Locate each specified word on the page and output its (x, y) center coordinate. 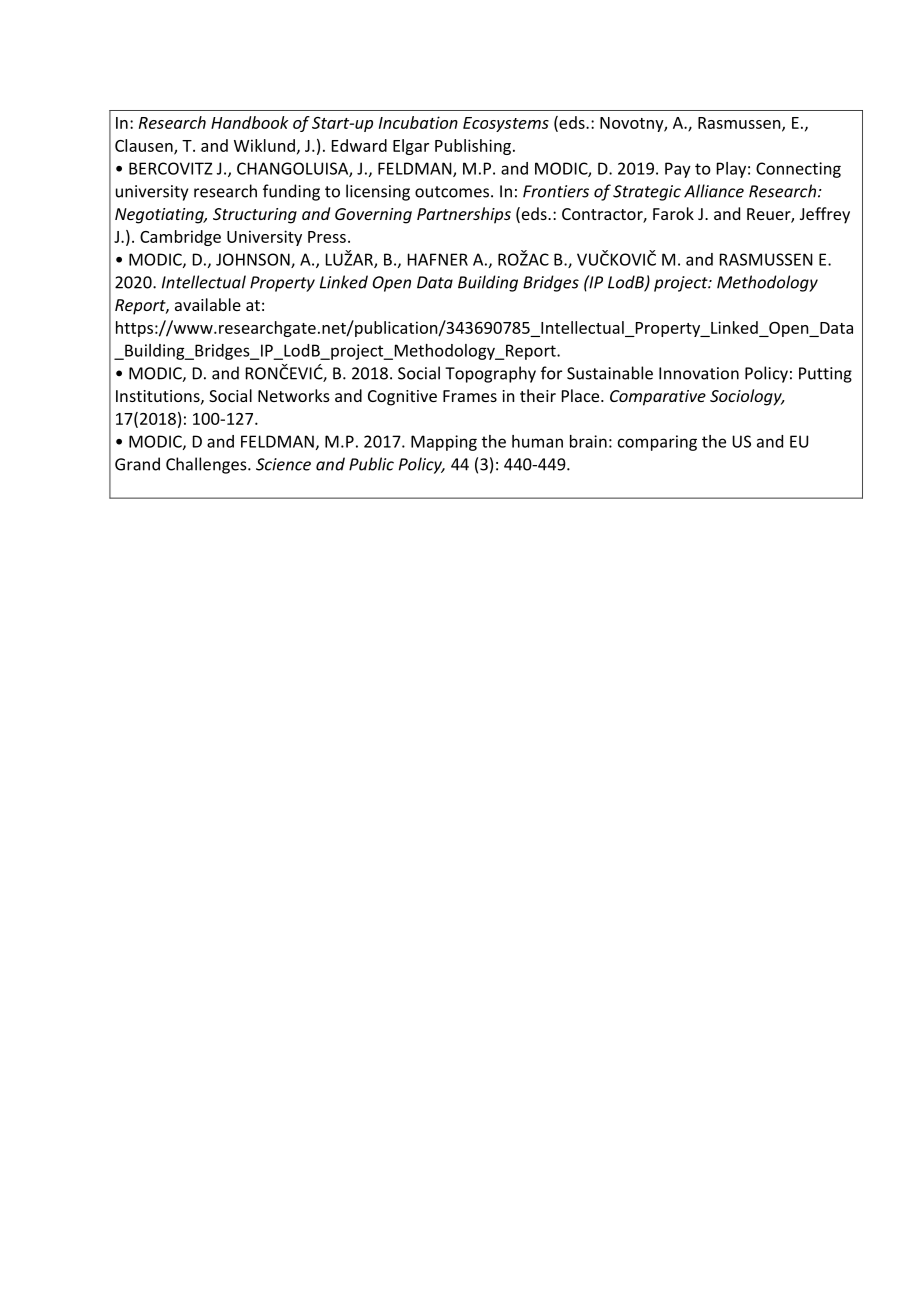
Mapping (444, 443)
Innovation (699, 373)
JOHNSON (254, 260)
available (208, 304)
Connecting (798, 170)
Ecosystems (506, 124)
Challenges (207, 465)
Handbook (249, 122)
